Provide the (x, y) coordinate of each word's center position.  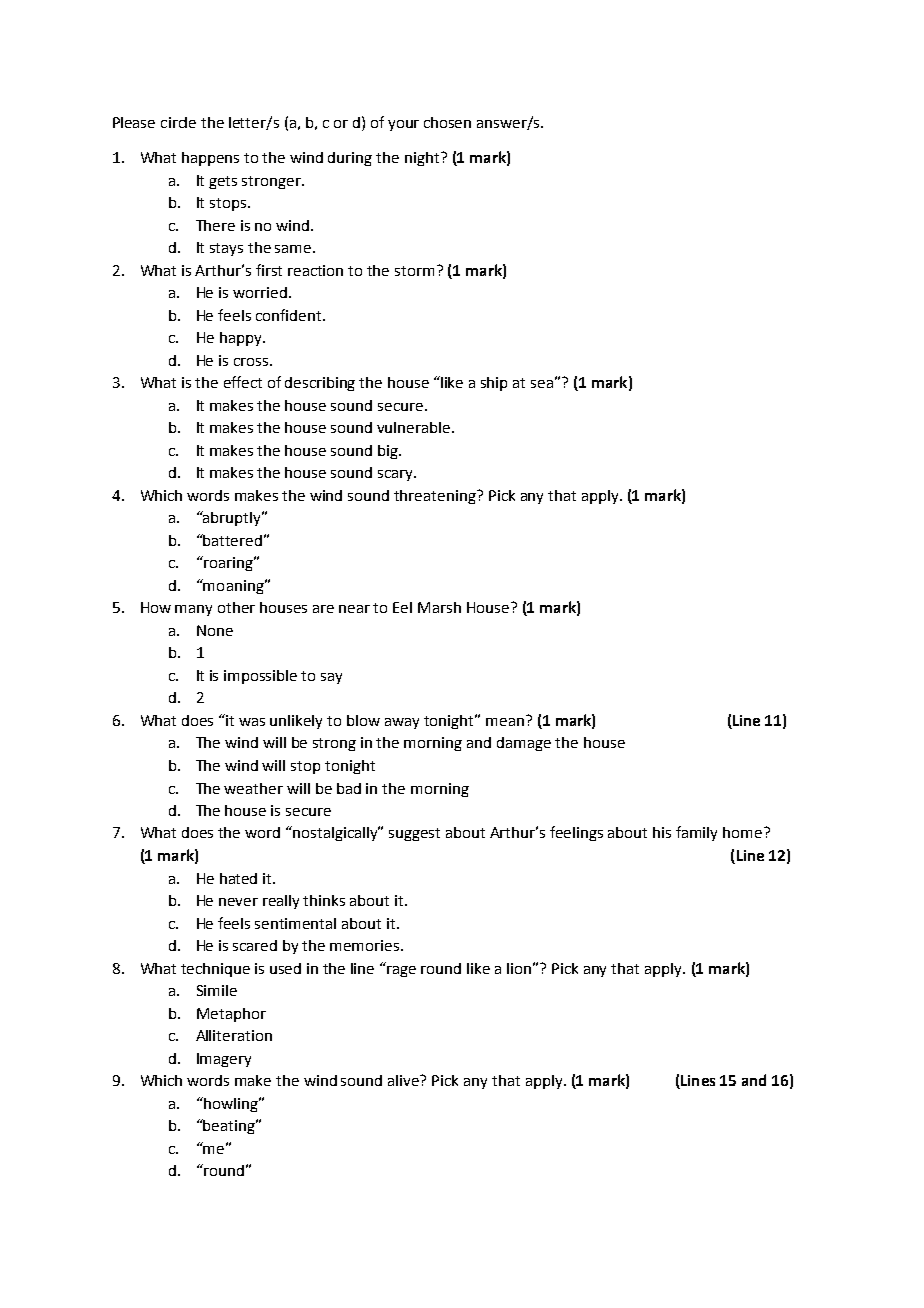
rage (401, 971)
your (403, 125)
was (252, 722)
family (696, 833)
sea (542, 384)
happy (242, 339)
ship (494, 384)
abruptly (232, 518)
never (238, 902)
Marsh (439, 607)
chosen (447, 122)
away (402, 723)
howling (231, 1104)
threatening (436, 497)
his (662, 832)
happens (210, 159)
